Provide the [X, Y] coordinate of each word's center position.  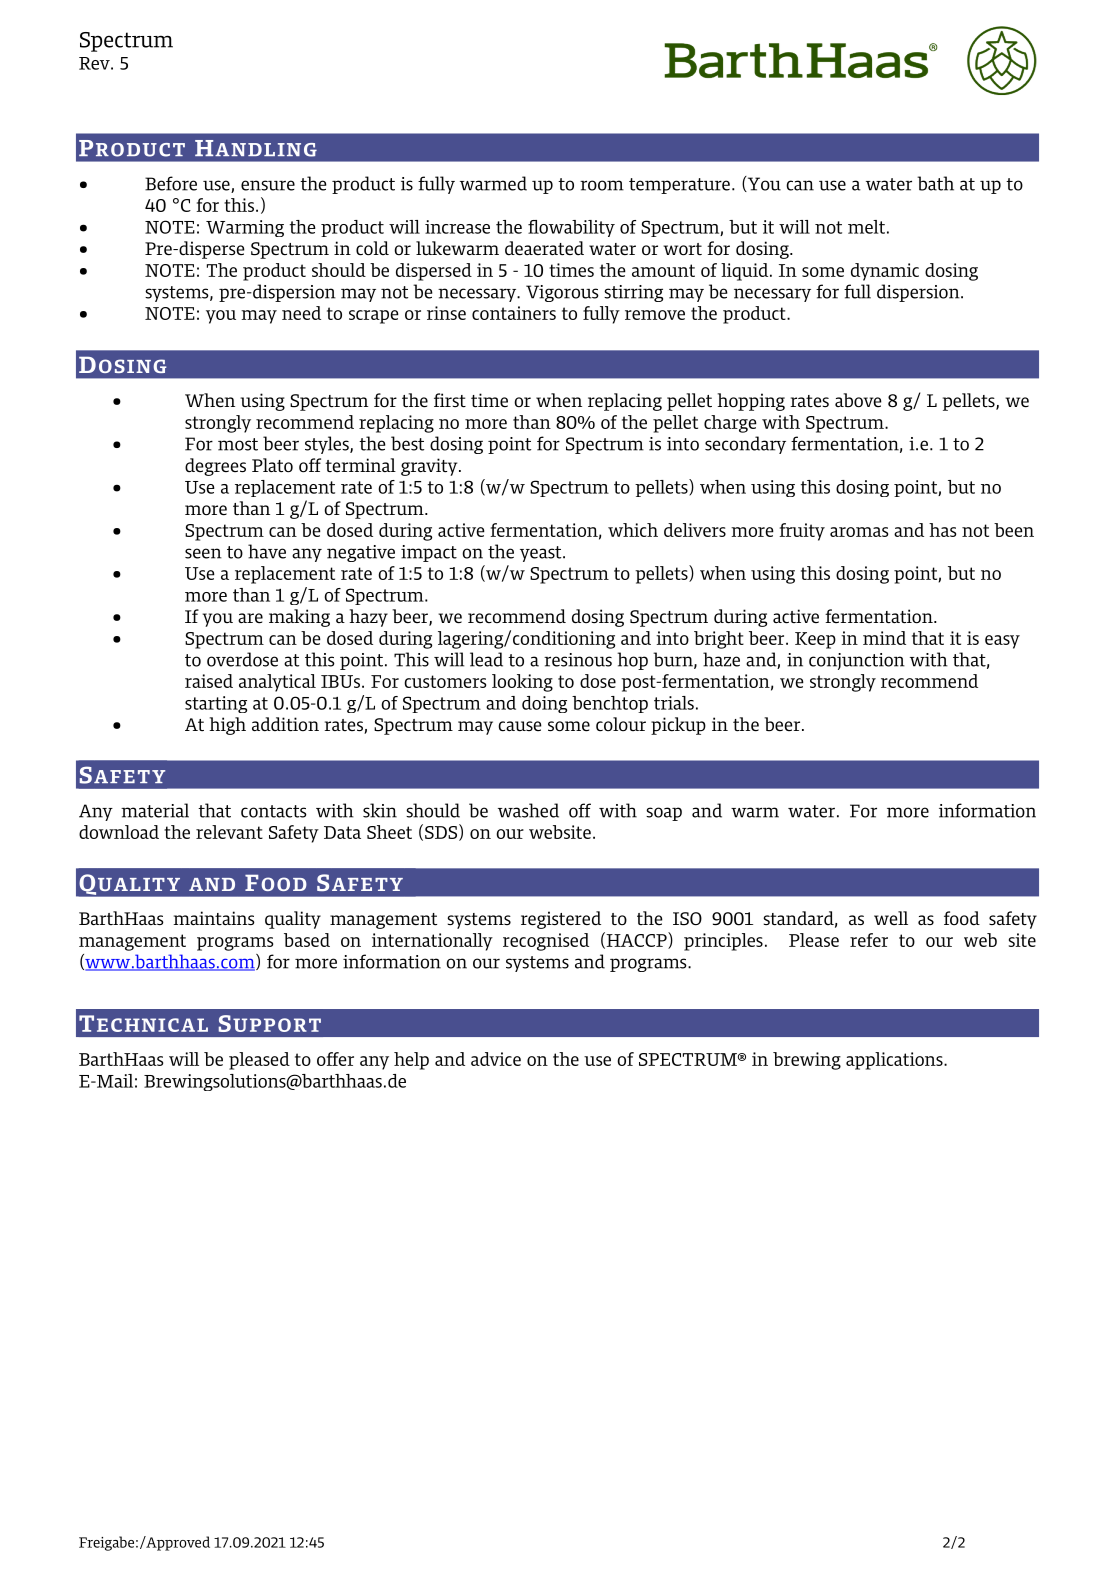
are [250, 618]
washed [528, 810]
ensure [268, 185]
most [238, 444]
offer [335, 1059]
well [891, 918]
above [858, 400]
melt [866, 227]
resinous [578, 660]
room [602, 185]
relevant [229, 832]
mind [884, 638]
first [450, 400]
